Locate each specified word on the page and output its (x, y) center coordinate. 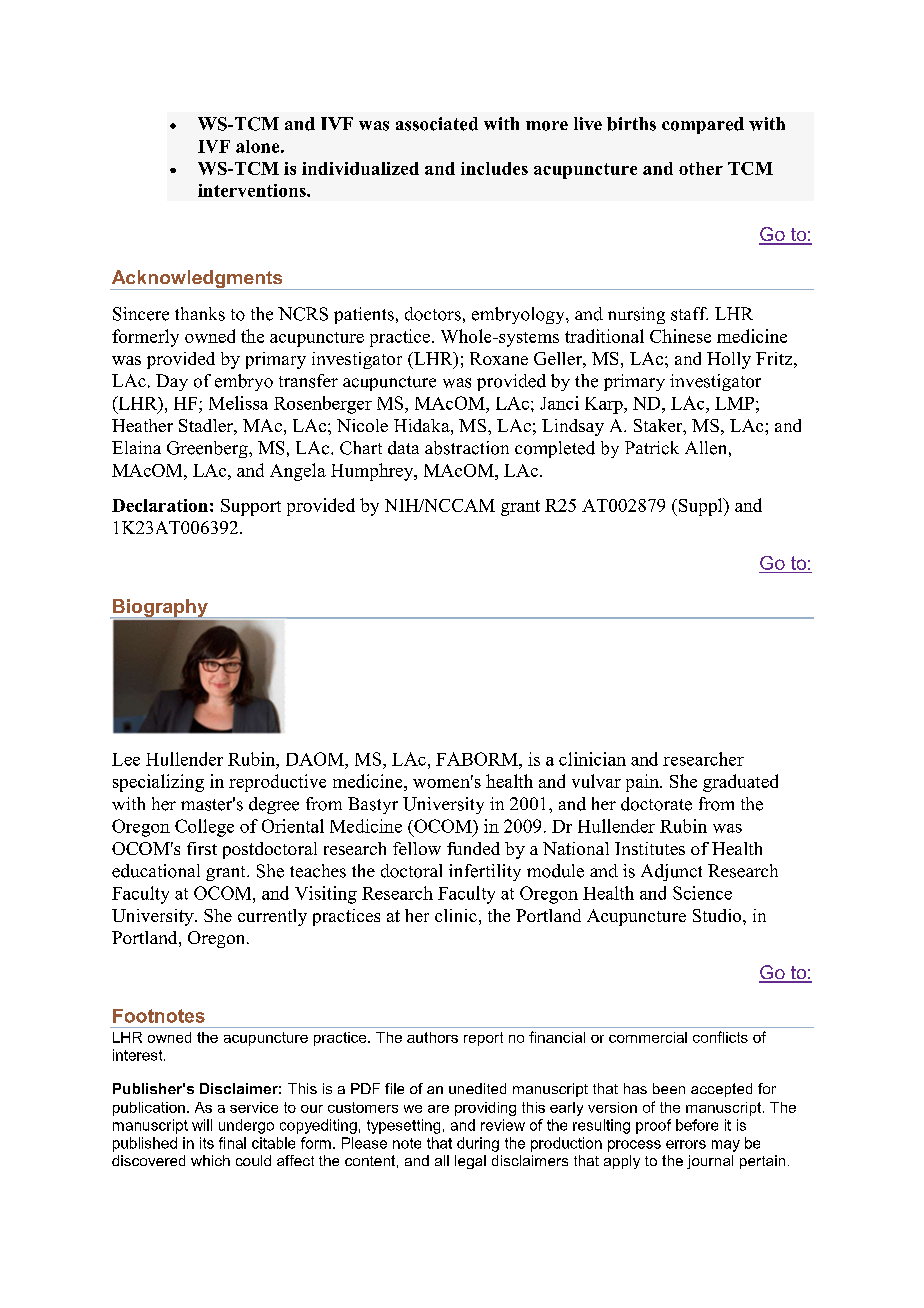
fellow (417, 848)
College (204, 828)
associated (437, 124)
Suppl (702, 507)
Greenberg (208, 449)
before (697, 1125)
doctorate (656, 804)
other (701, 168)
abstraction (467, 448)
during (478, 1144)
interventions (253, 190)
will (202, 1125)
